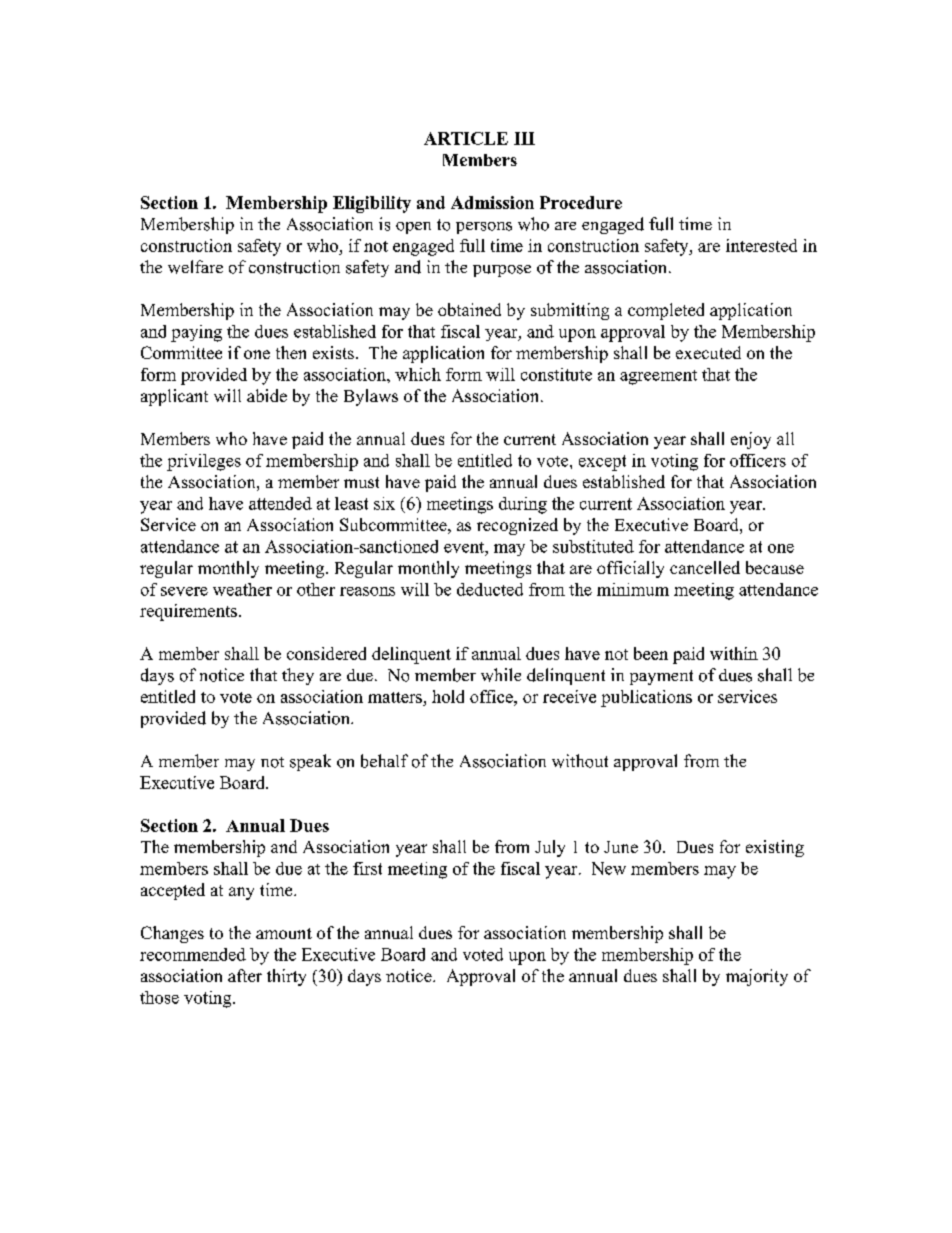 This screenshot has height=1233, width=952. Describe the element at coordinates (448, 696) in the screenshot. I see `hold` at that location.
